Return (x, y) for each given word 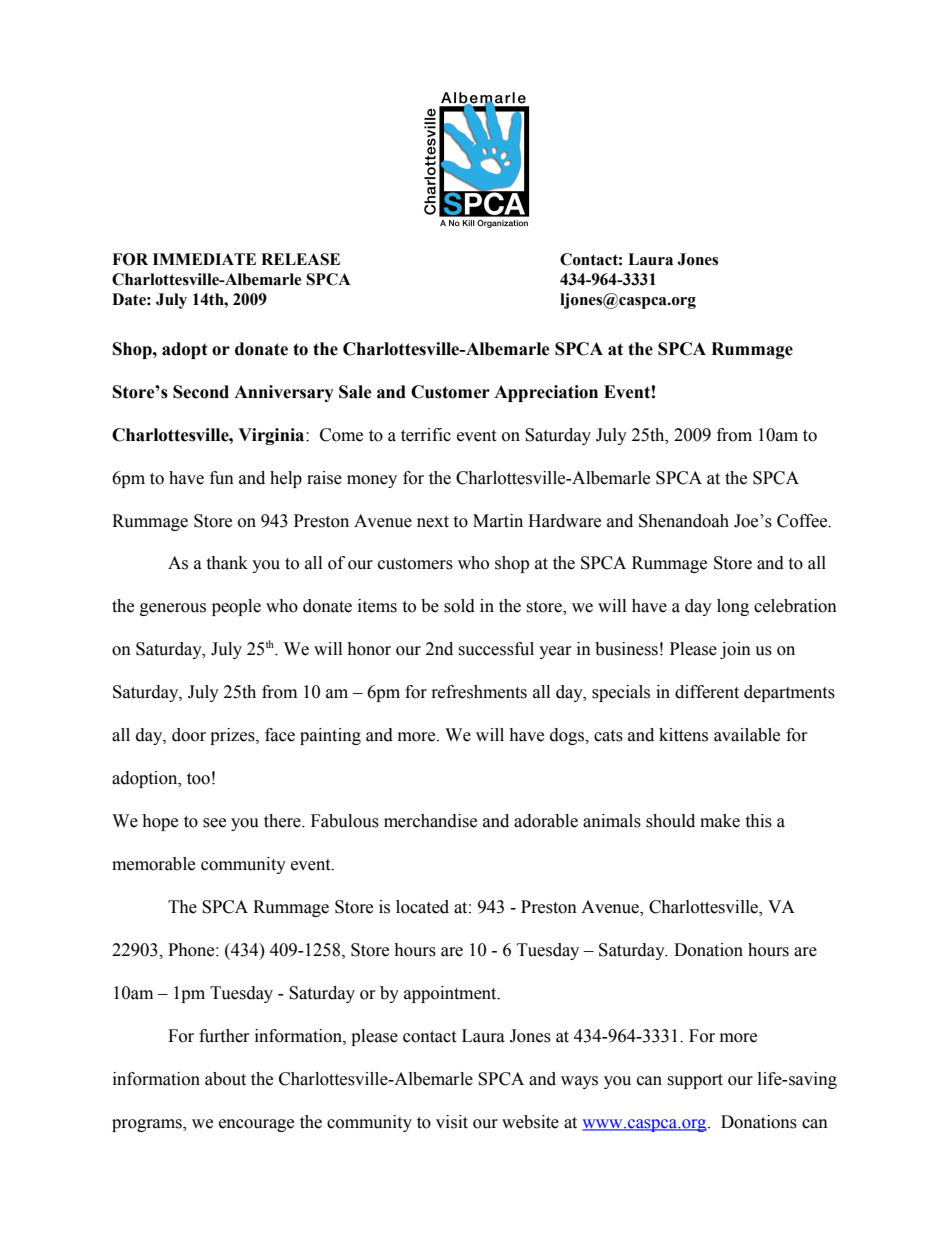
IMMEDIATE (204, 259)
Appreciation (546, 393)
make (720, 821)
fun (222, 478)
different (707, 692)
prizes (233, 736)
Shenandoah (684, 521)
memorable (153, 864)
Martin (498, 521)
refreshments (479, 692)
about (225, 1079)
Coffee (803, 521)
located (422, 907)
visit (452, 1122)
